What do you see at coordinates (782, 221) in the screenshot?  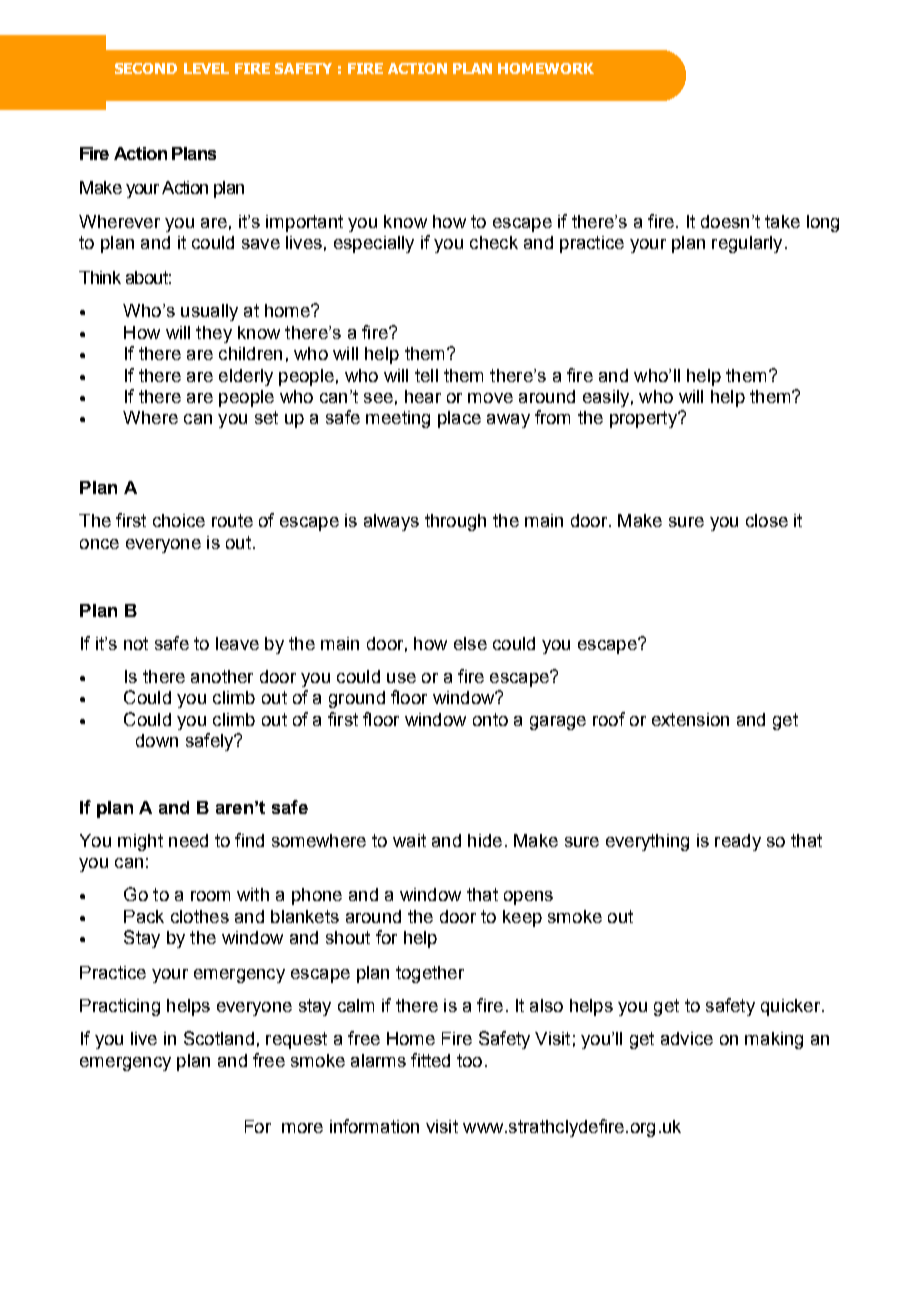 I see `take` at bounding box center [782, 221].
